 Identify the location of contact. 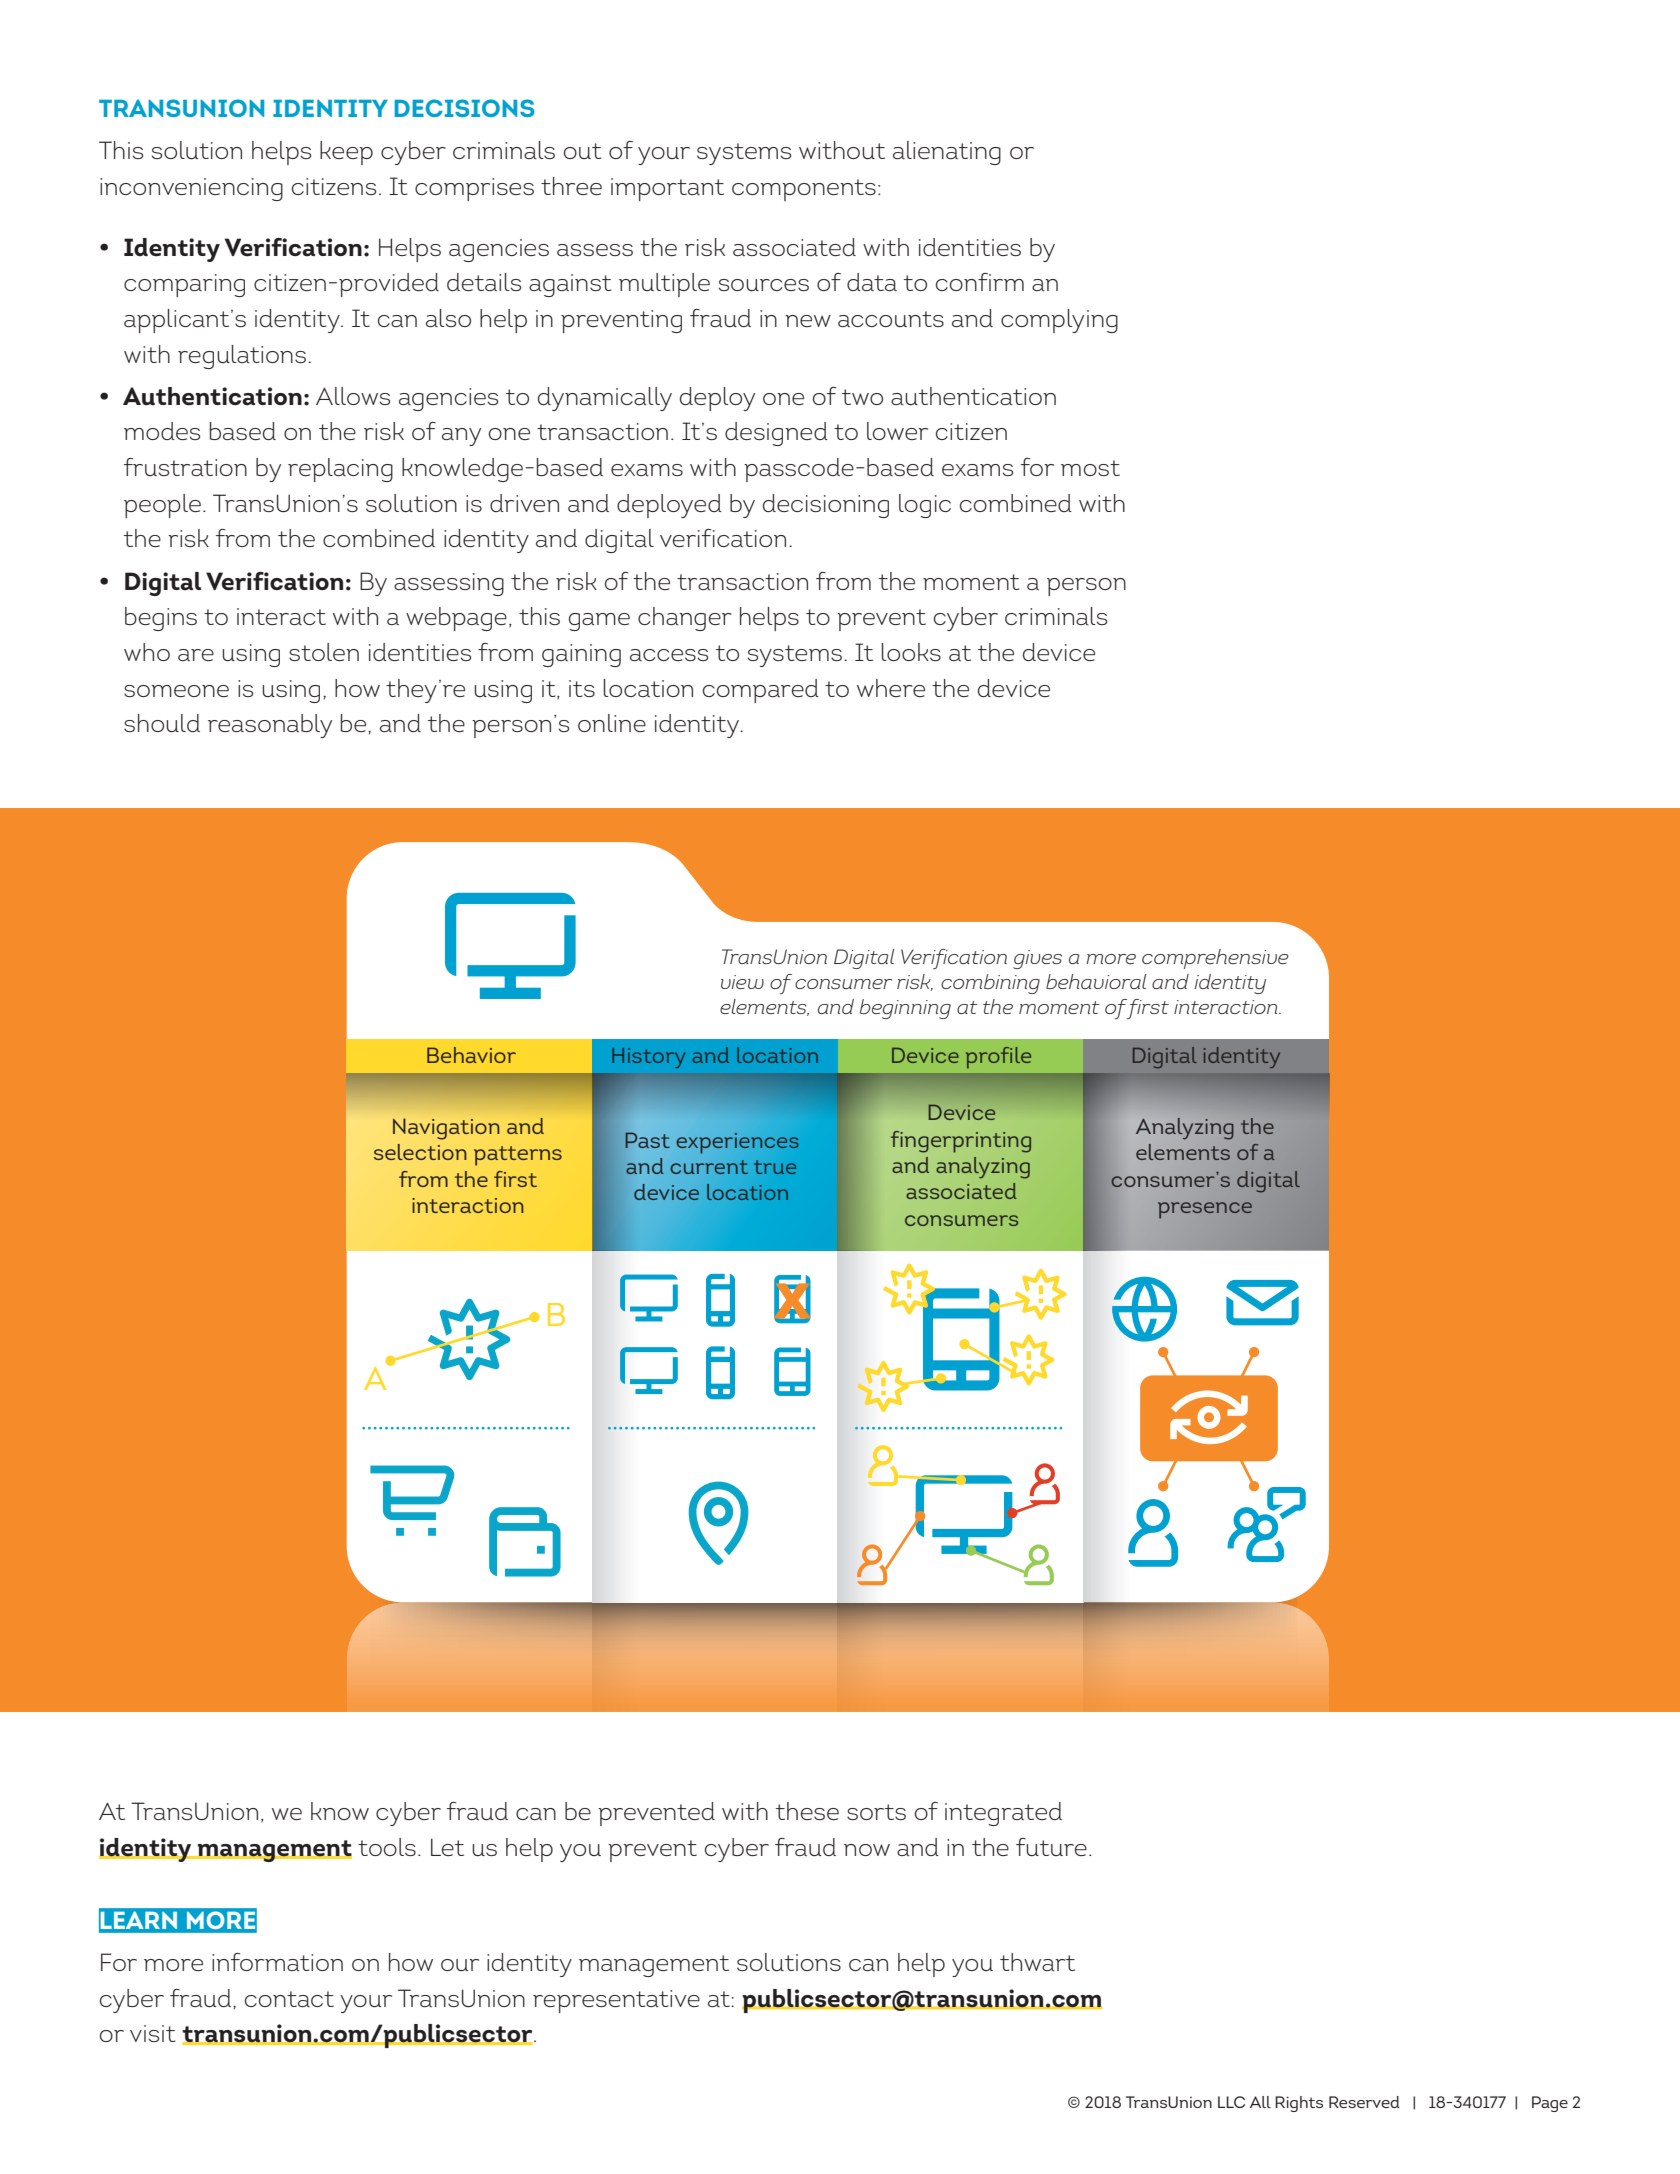
(289, 1999).
